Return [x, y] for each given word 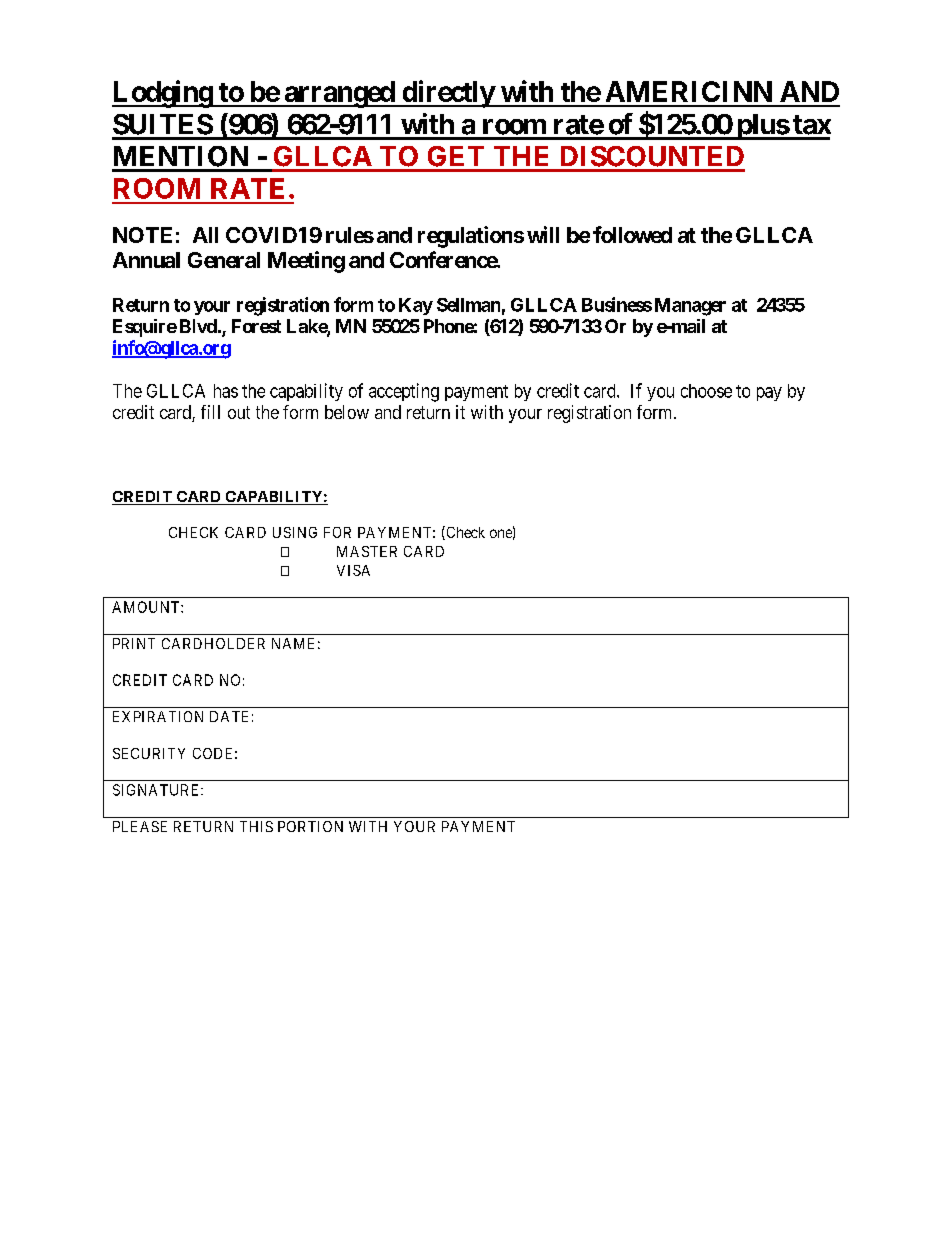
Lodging [163, 94]
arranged [339, 94]
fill [210, 412]
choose [706, 391]
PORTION [310, 826]
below [347, 412]
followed [632, 234]
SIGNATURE [157, 790]
